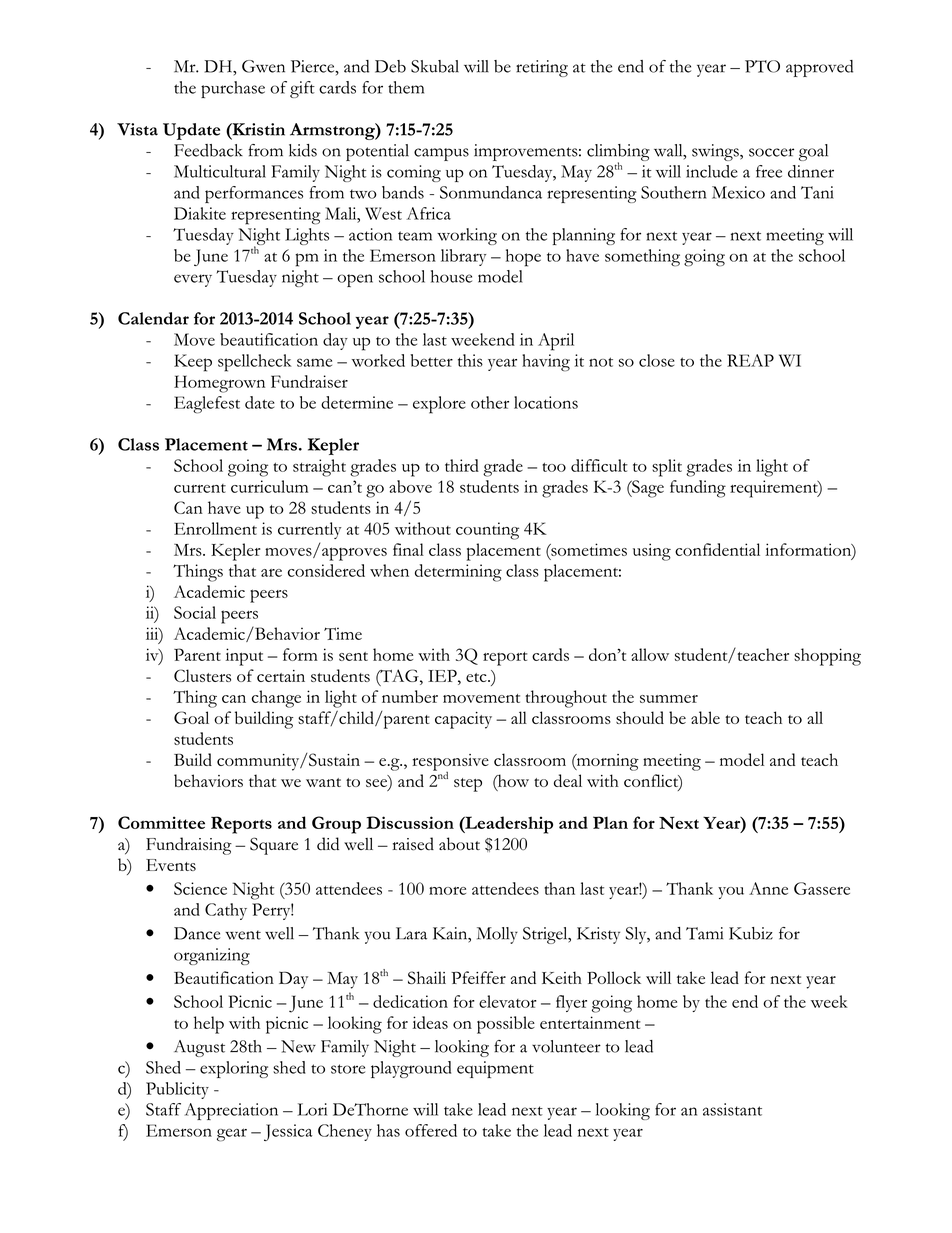  Describe the element at coordinates (477, 677) in the document. I see `etc` at that location.
